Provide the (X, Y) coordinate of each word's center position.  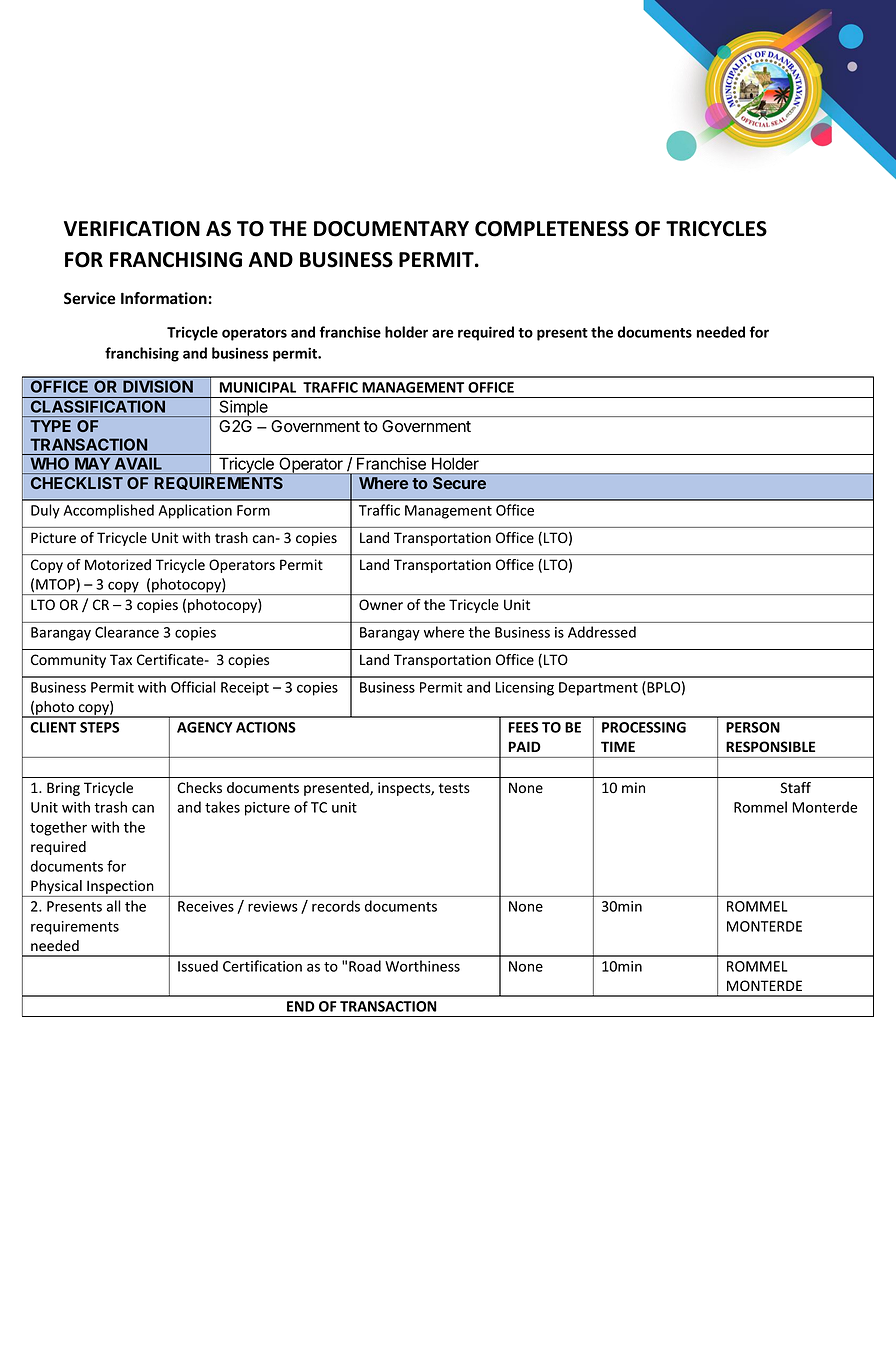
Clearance (127, 632)
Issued (198, 966)
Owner (381, 605)
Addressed (602, 632)
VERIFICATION (132, 229)
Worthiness (422, 966)
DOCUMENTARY (391, 229)
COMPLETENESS (552, 229)
